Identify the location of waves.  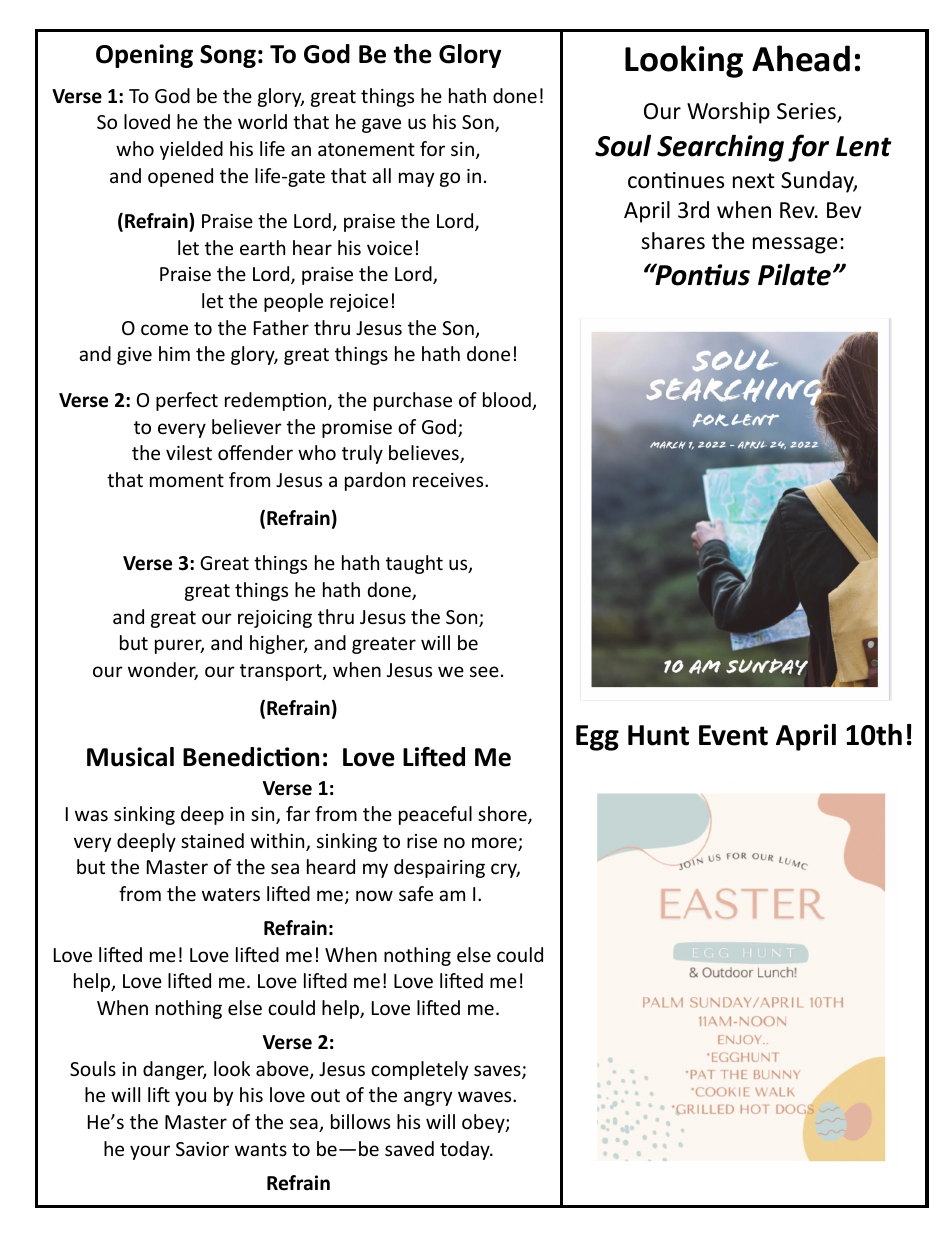
(486, 1096).
